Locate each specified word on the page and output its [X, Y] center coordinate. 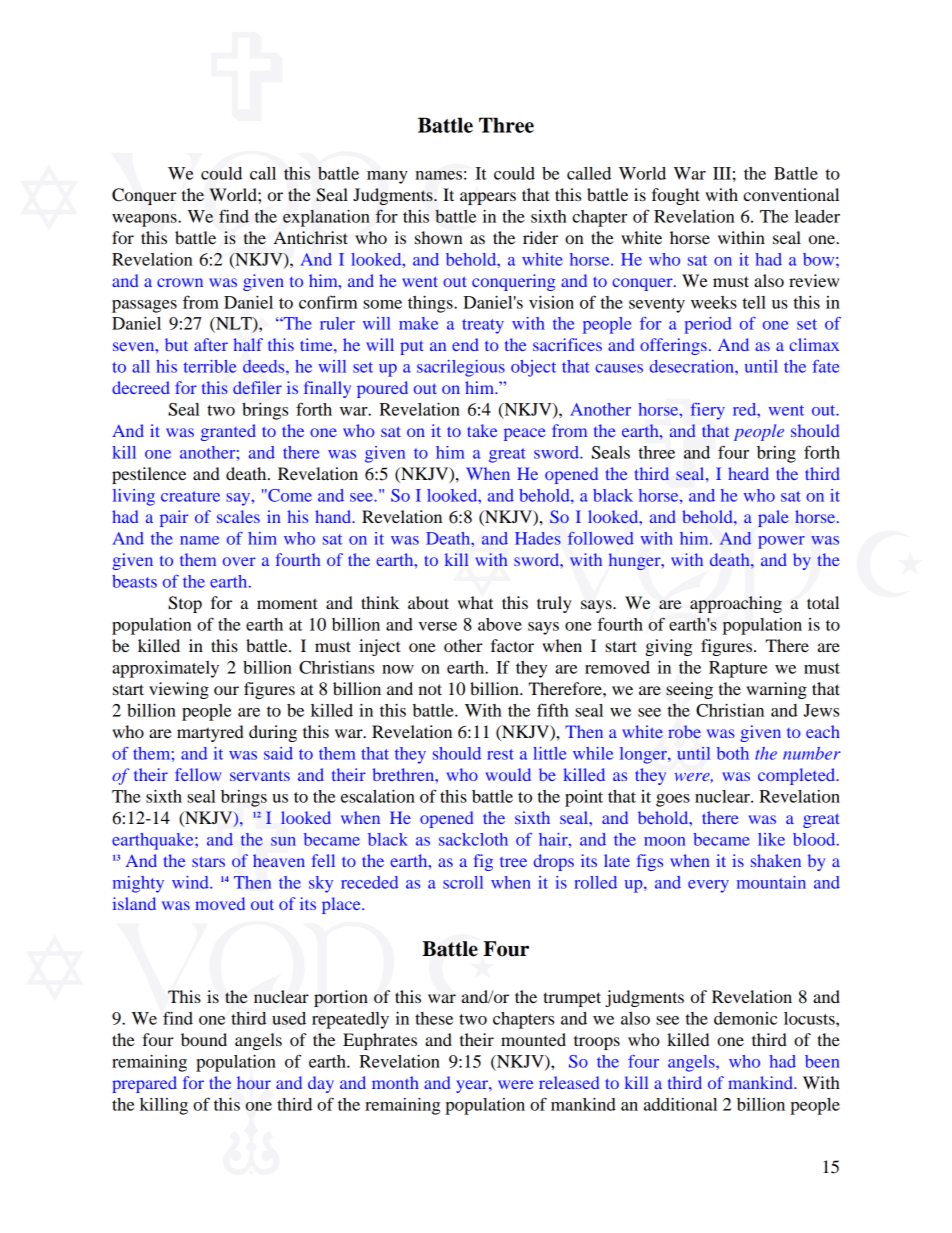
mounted [533, 1039]
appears [488, 198]
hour [254, 1082]
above [500, 624]
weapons [145, 220]
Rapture [738, 669]
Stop [185, 604]
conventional [791, 194]
